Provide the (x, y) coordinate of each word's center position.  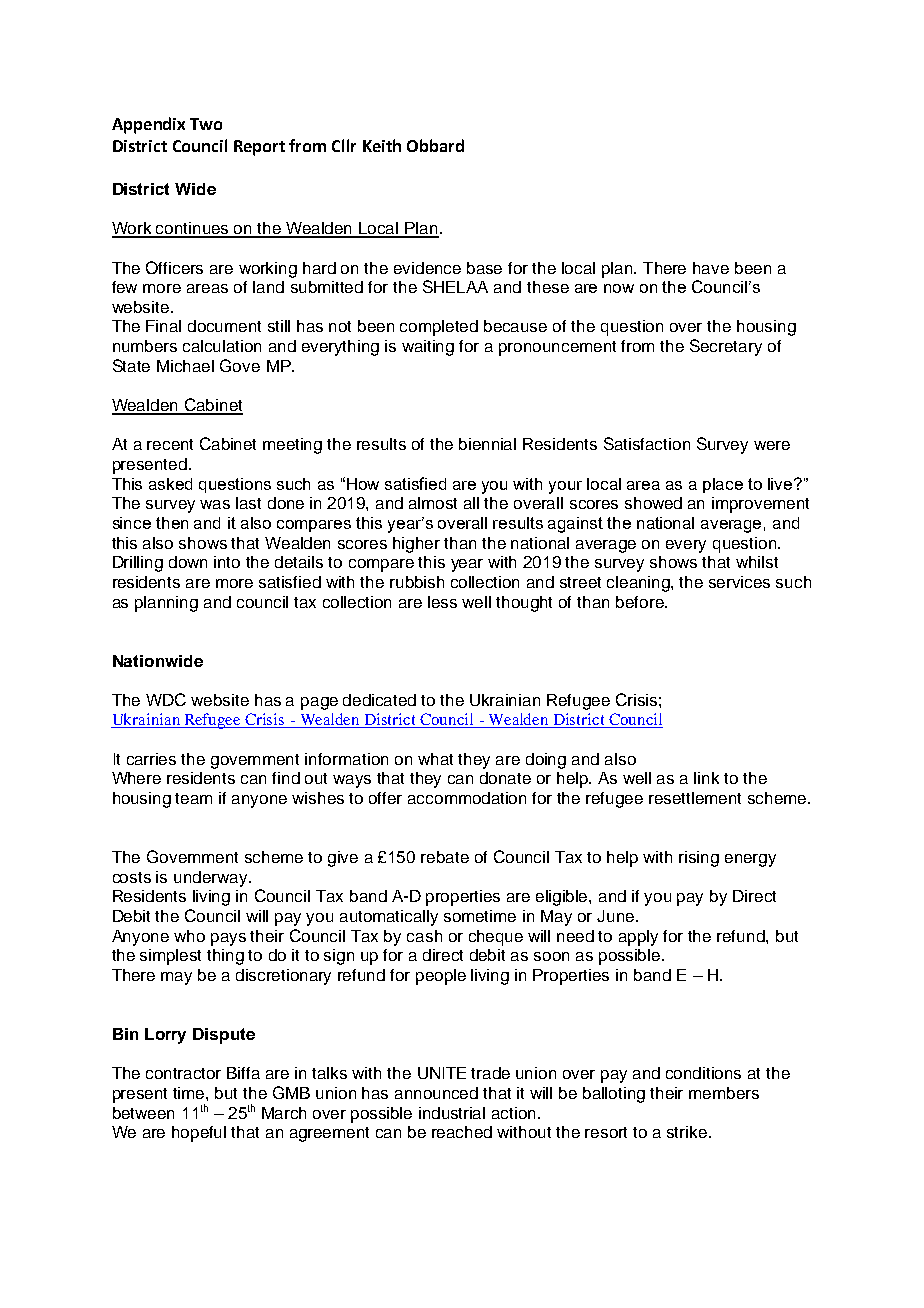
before (641, 602)
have (711, 268)
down (188, 562)
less (442, 602)
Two (206, 124)
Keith (382, 145)
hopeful (199, 1134)
